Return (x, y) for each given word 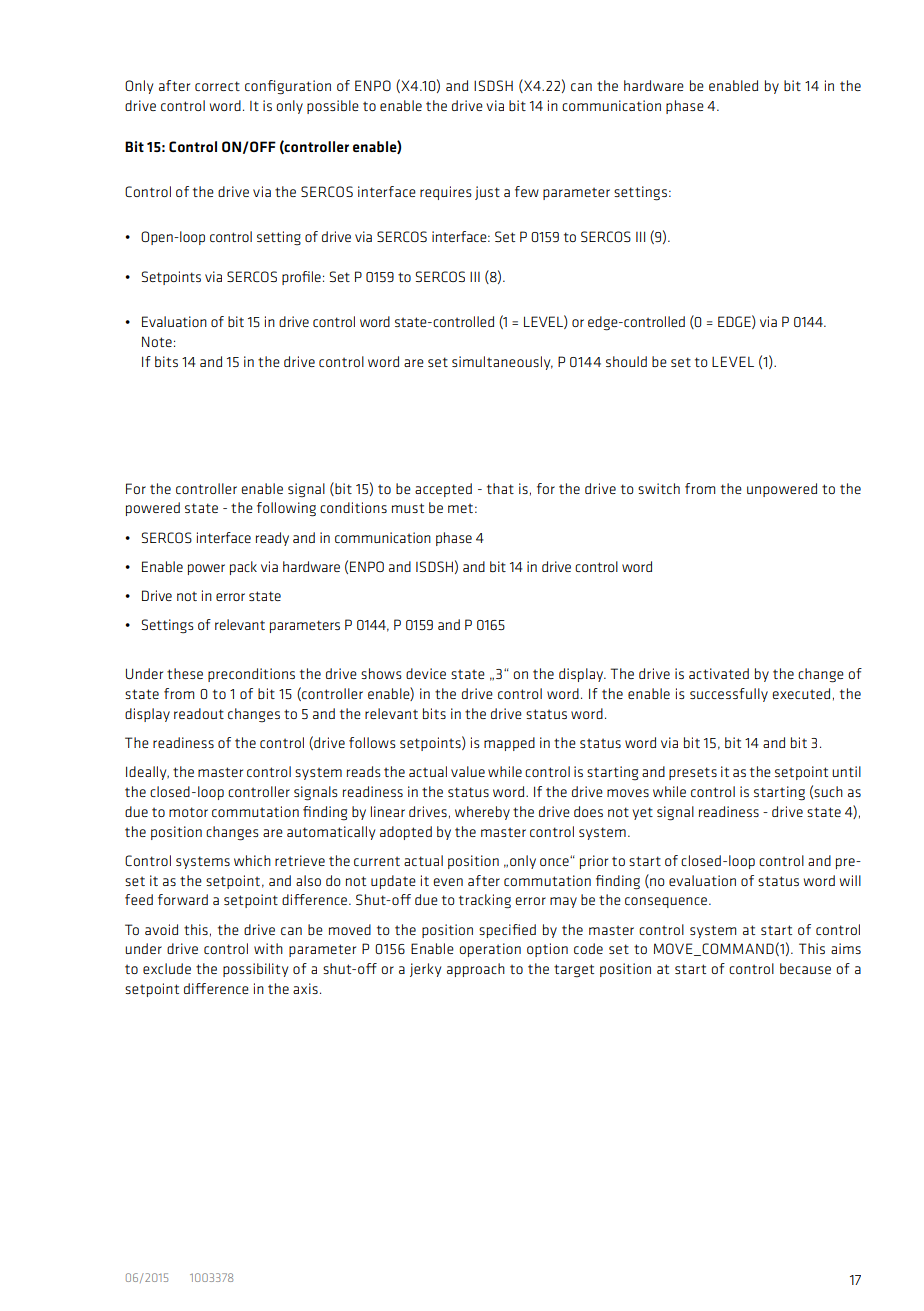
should (626, 361)
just (487, 193)
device (426, 673)
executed (801, 693)
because (805, 968)
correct (217, 86)
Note (157, 341)
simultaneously (502, 363)
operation (490, 950)
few (527, 191)
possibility (255, 970)
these (185, 673)
